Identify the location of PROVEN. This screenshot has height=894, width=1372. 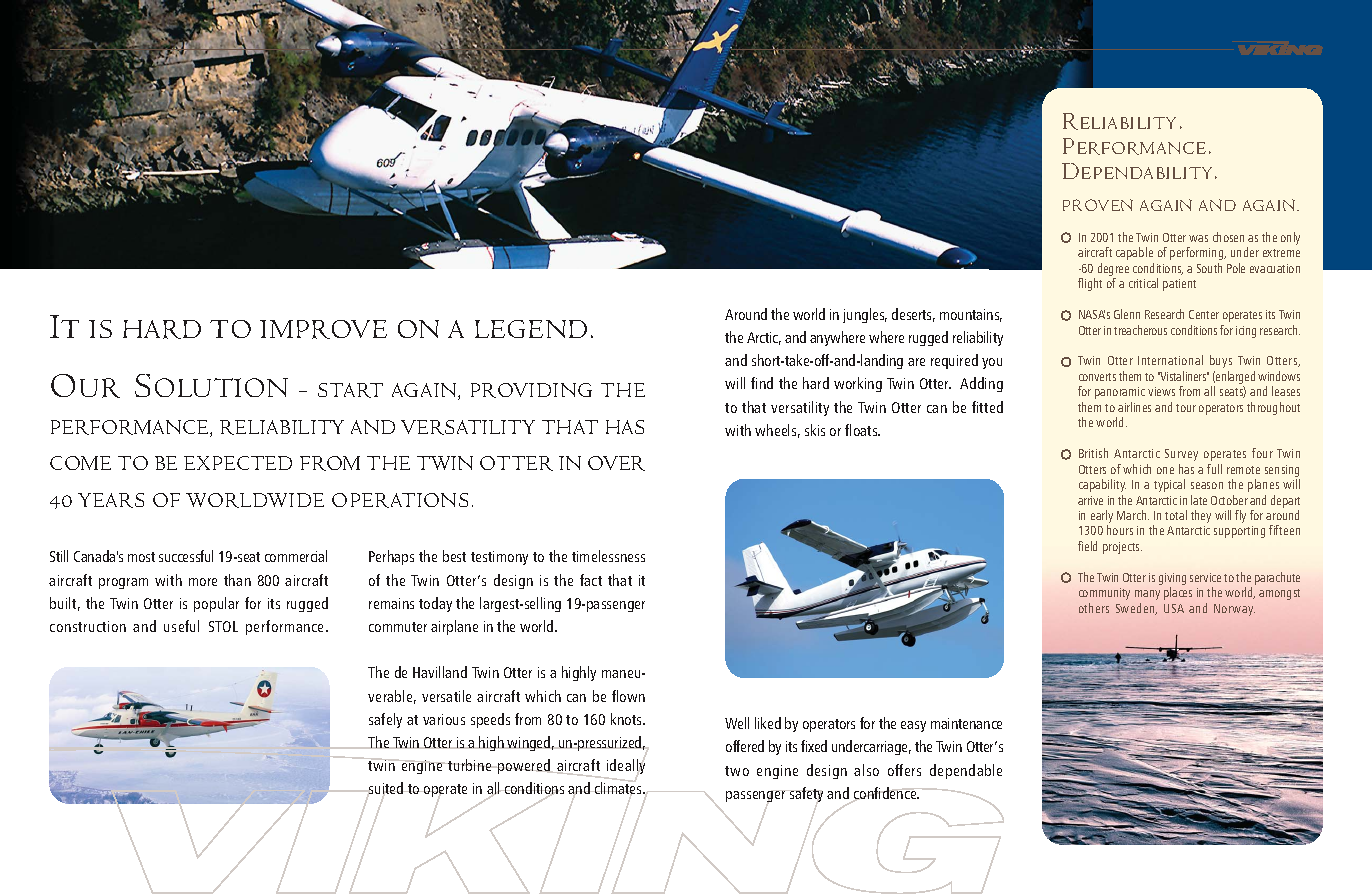
(1098, 205).
